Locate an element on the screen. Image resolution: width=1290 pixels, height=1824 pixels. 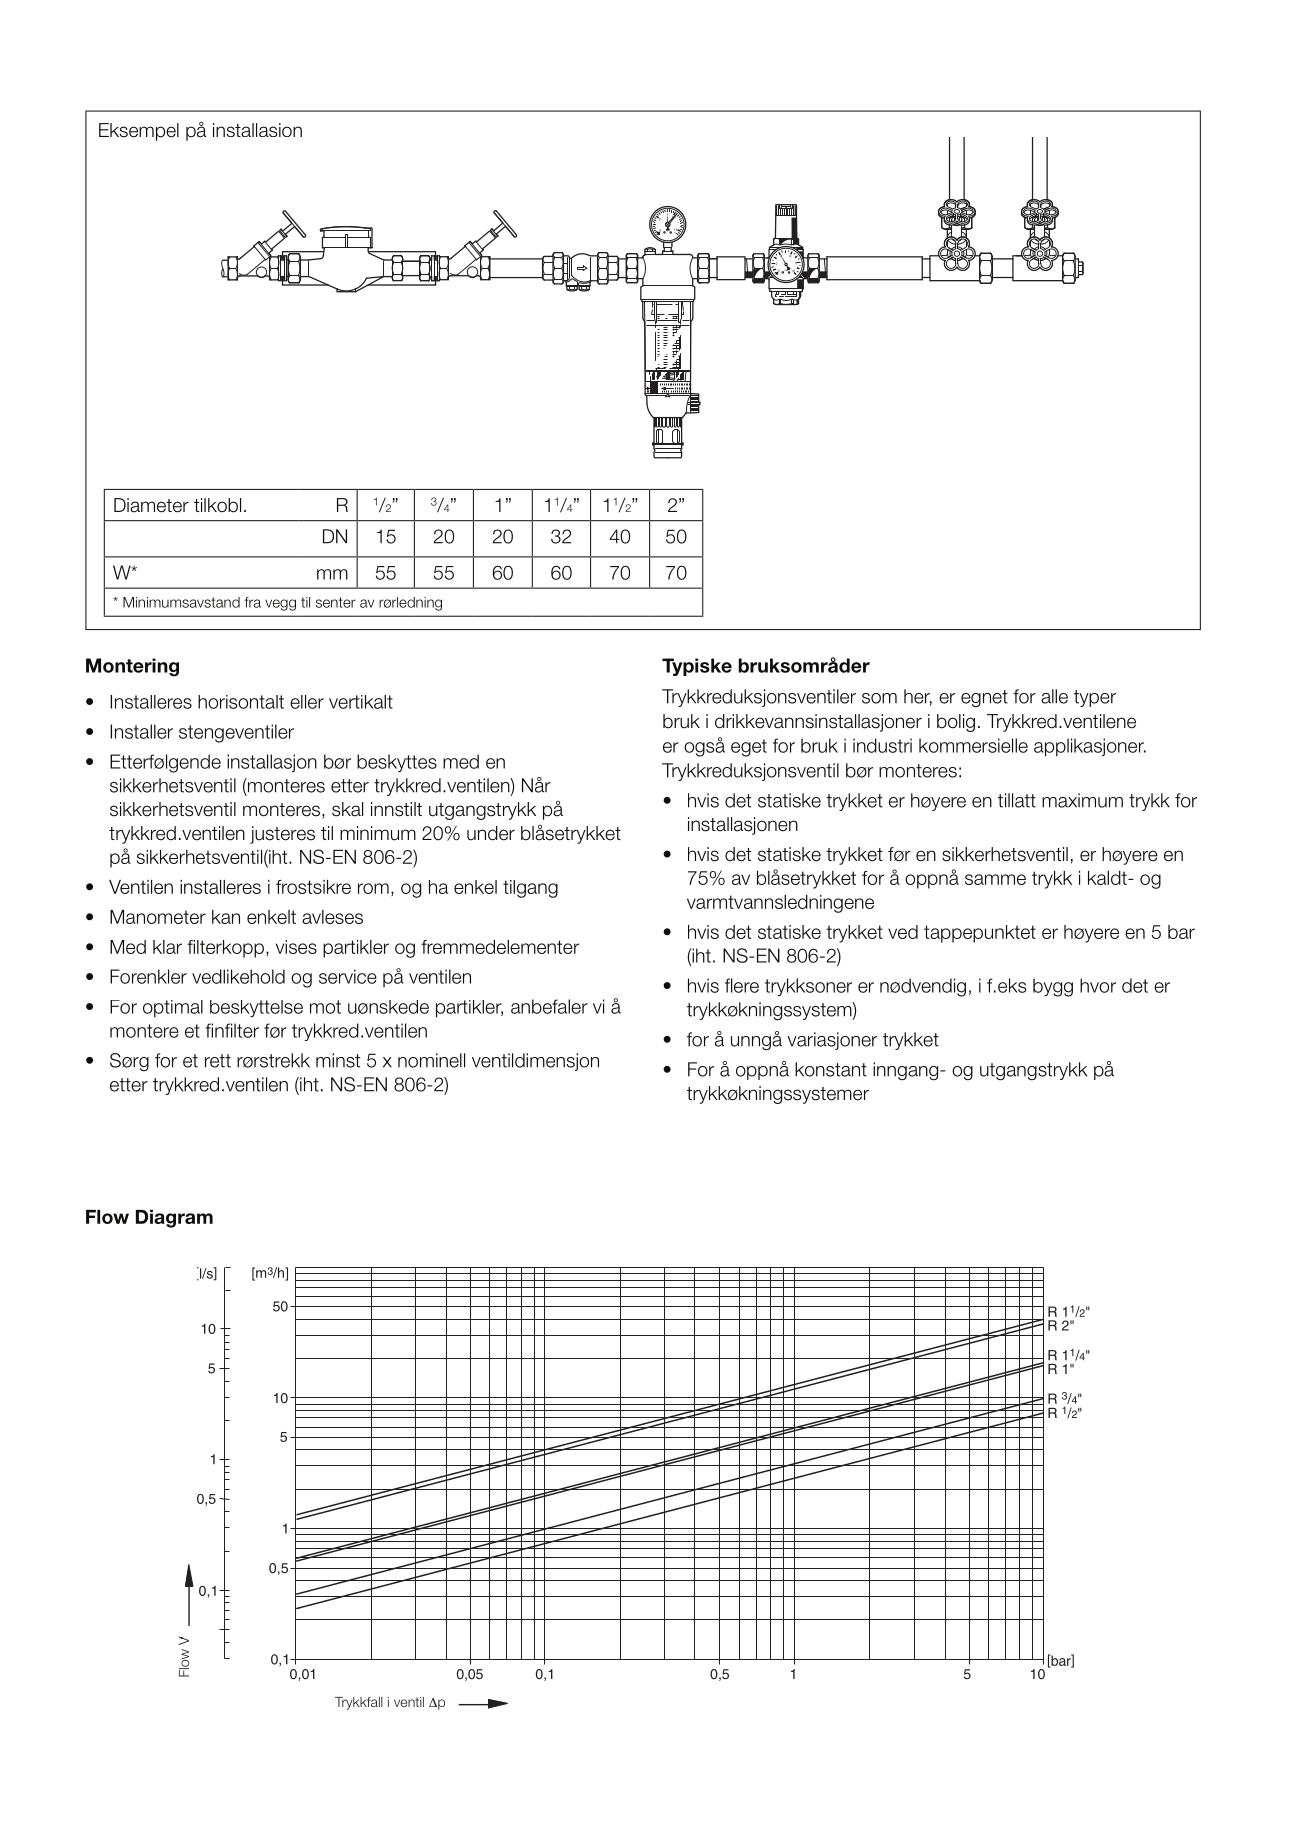
under is located at coordinates (491, 833).
